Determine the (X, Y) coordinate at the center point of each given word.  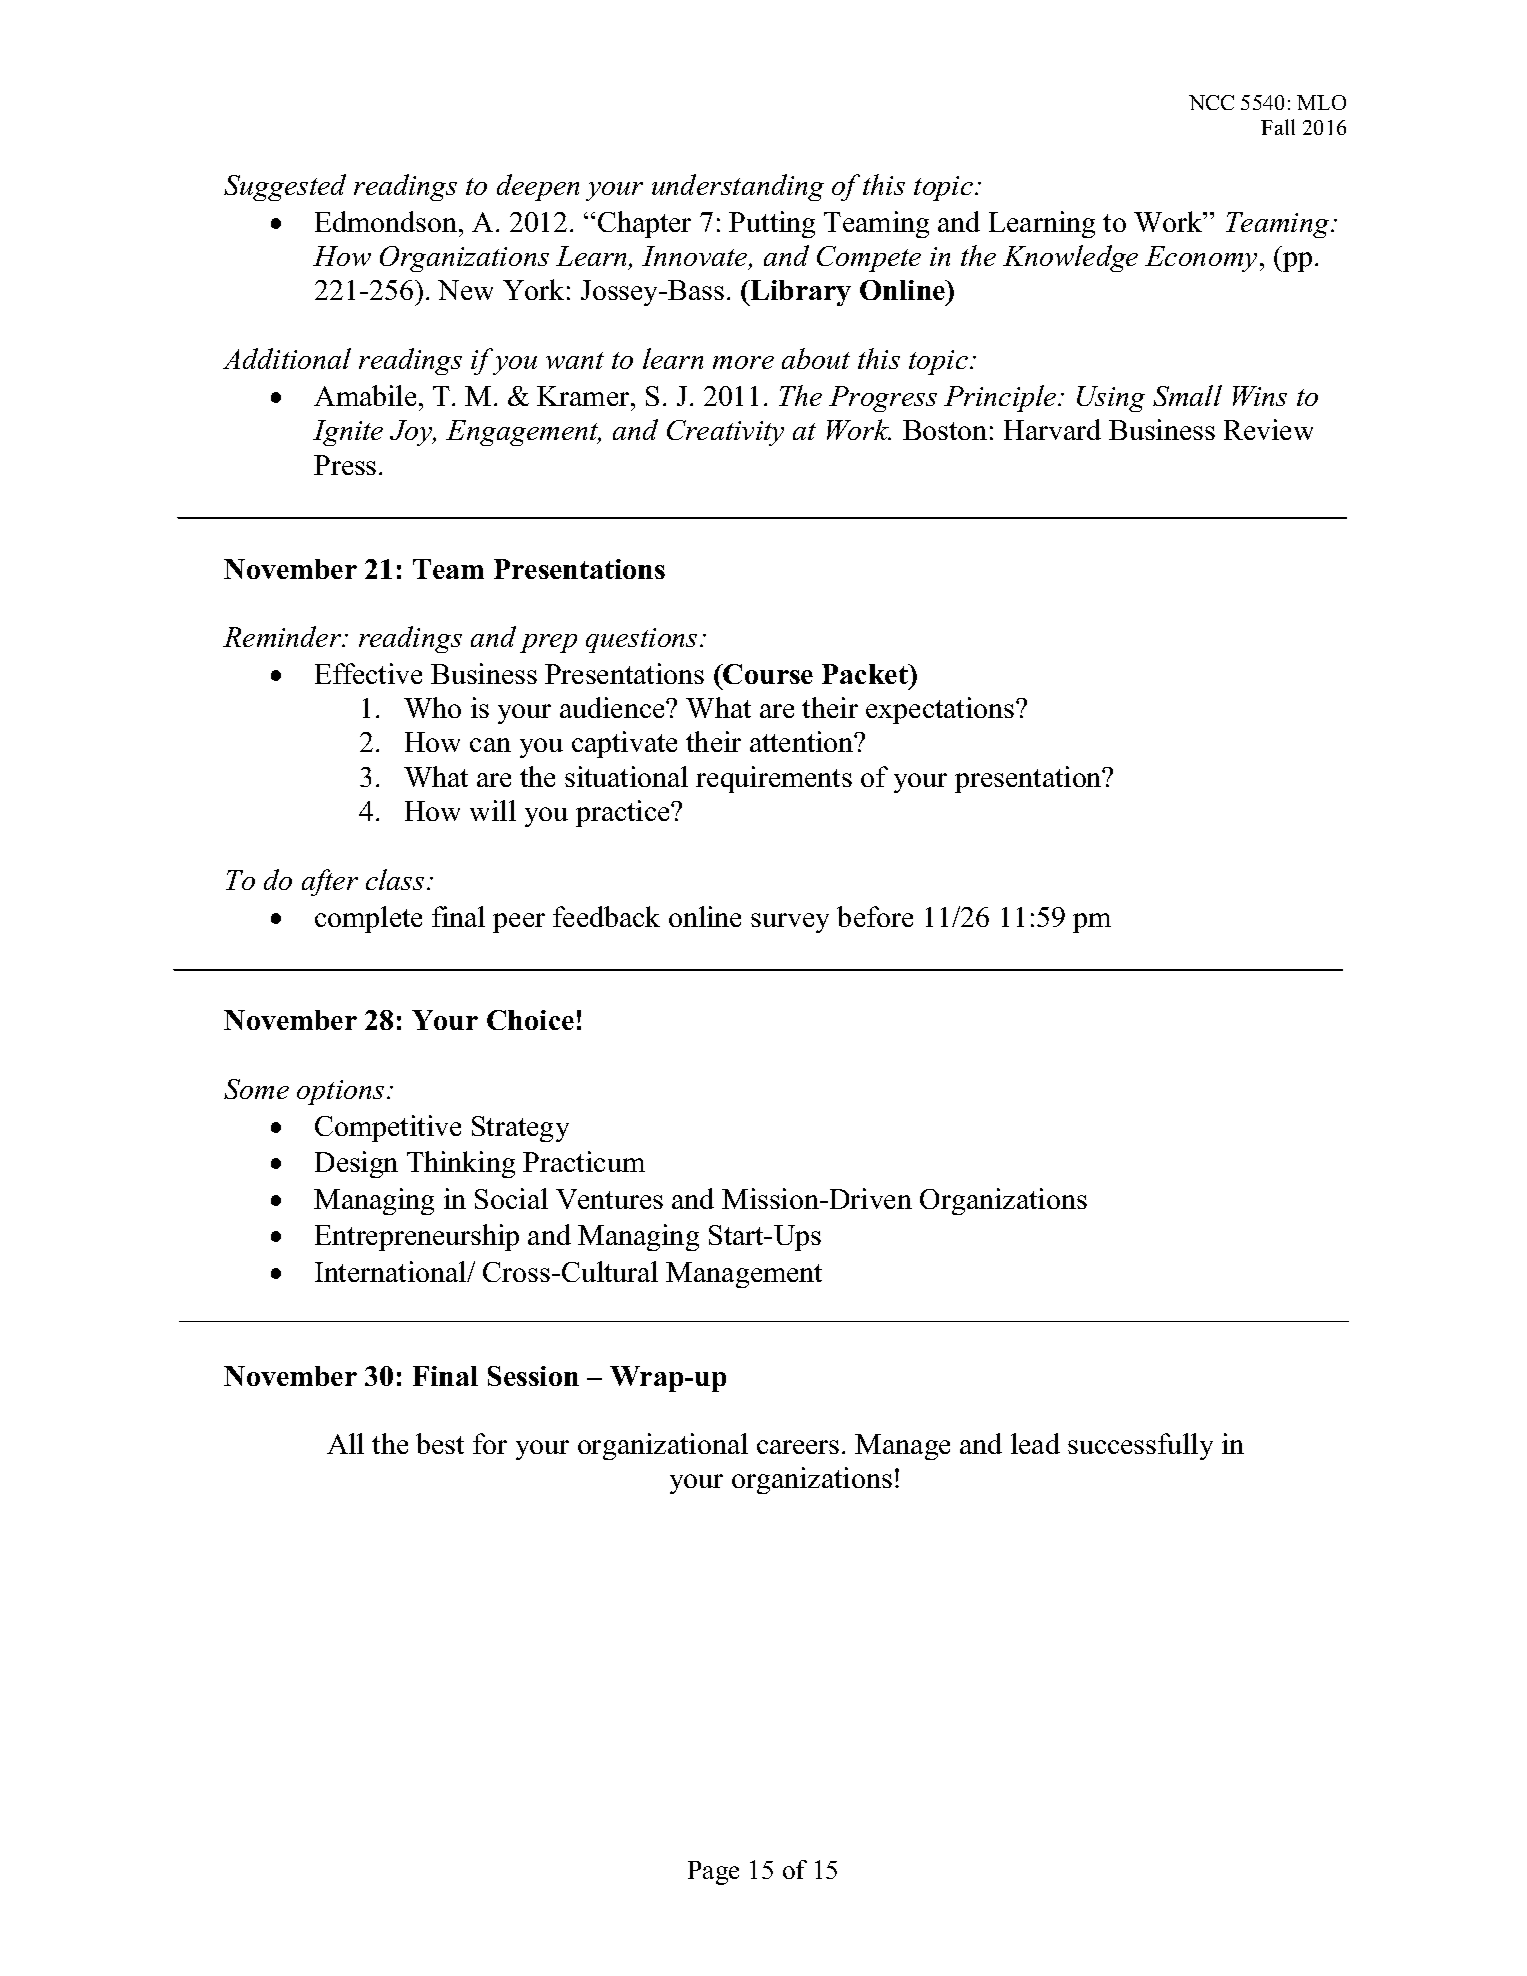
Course (767, 674)
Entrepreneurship (417, 1237)
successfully (1140, 1446)
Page (713, 1873)
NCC (1211, 102)
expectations (941, 710)
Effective (368, 673)
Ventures (609, 1199)
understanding (738, 187)
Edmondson (387, 221)
